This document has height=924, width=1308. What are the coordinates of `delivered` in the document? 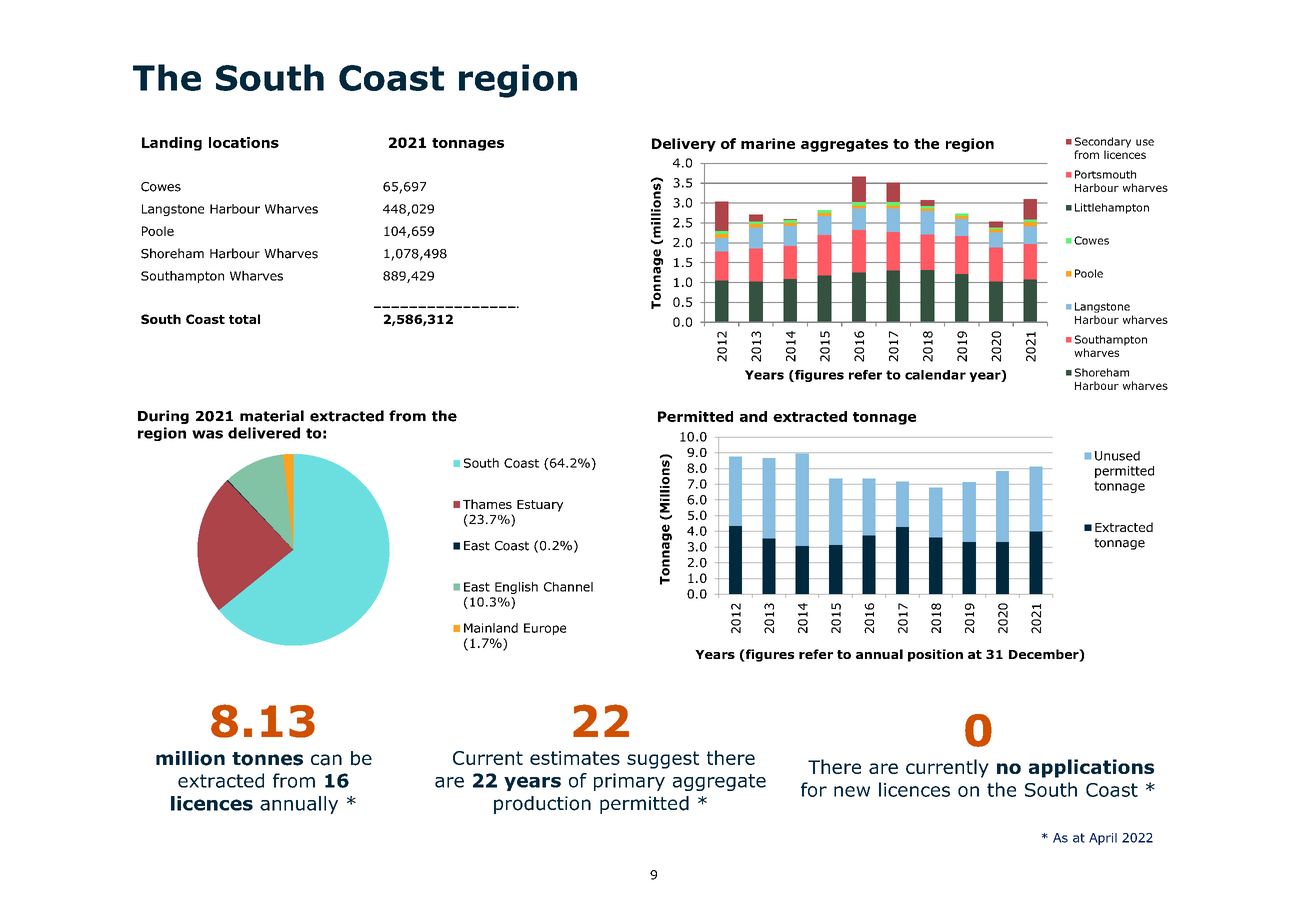 It's located at (264, 433).
